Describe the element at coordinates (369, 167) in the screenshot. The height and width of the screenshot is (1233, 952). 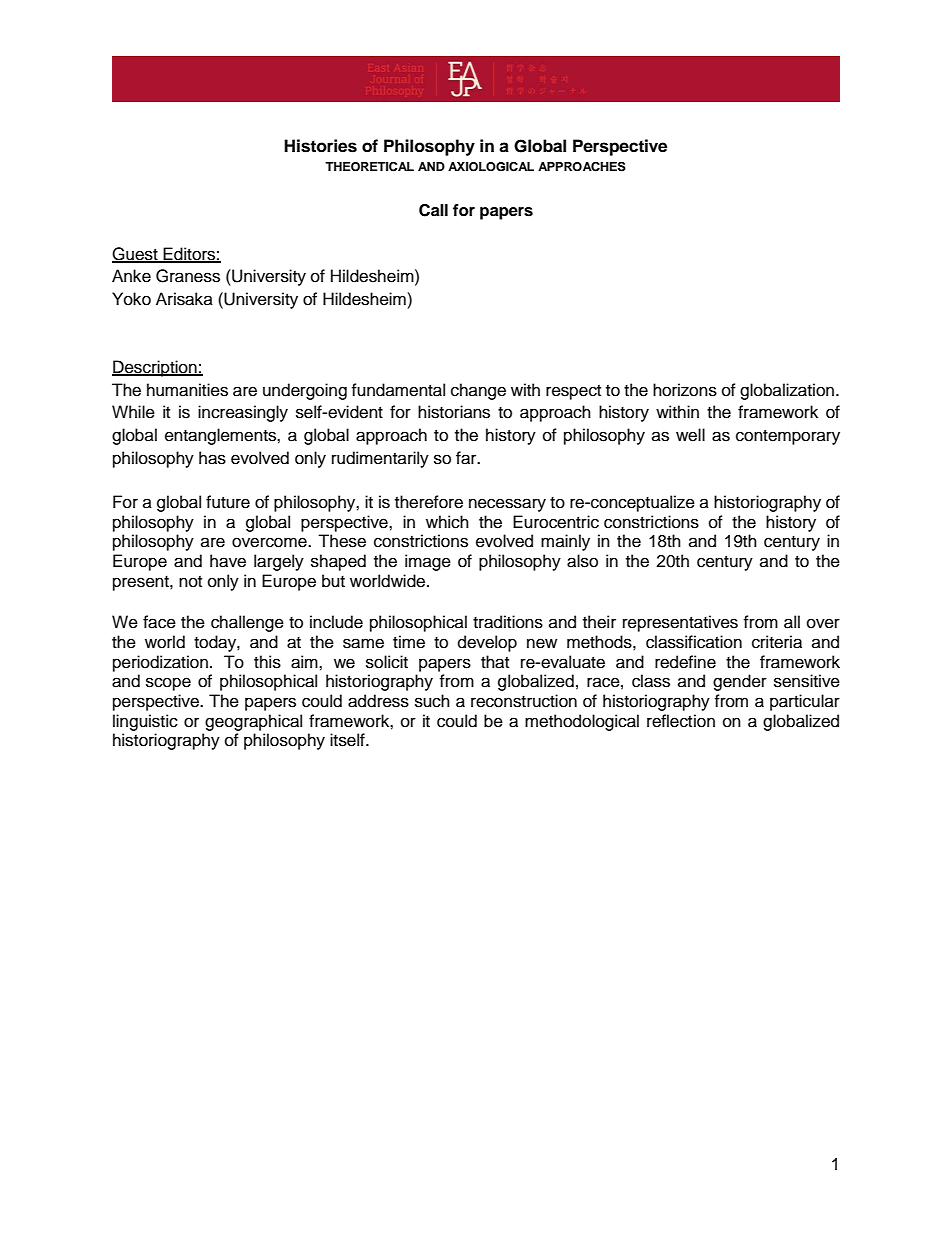
I see `THEORETICAL` at that location.
